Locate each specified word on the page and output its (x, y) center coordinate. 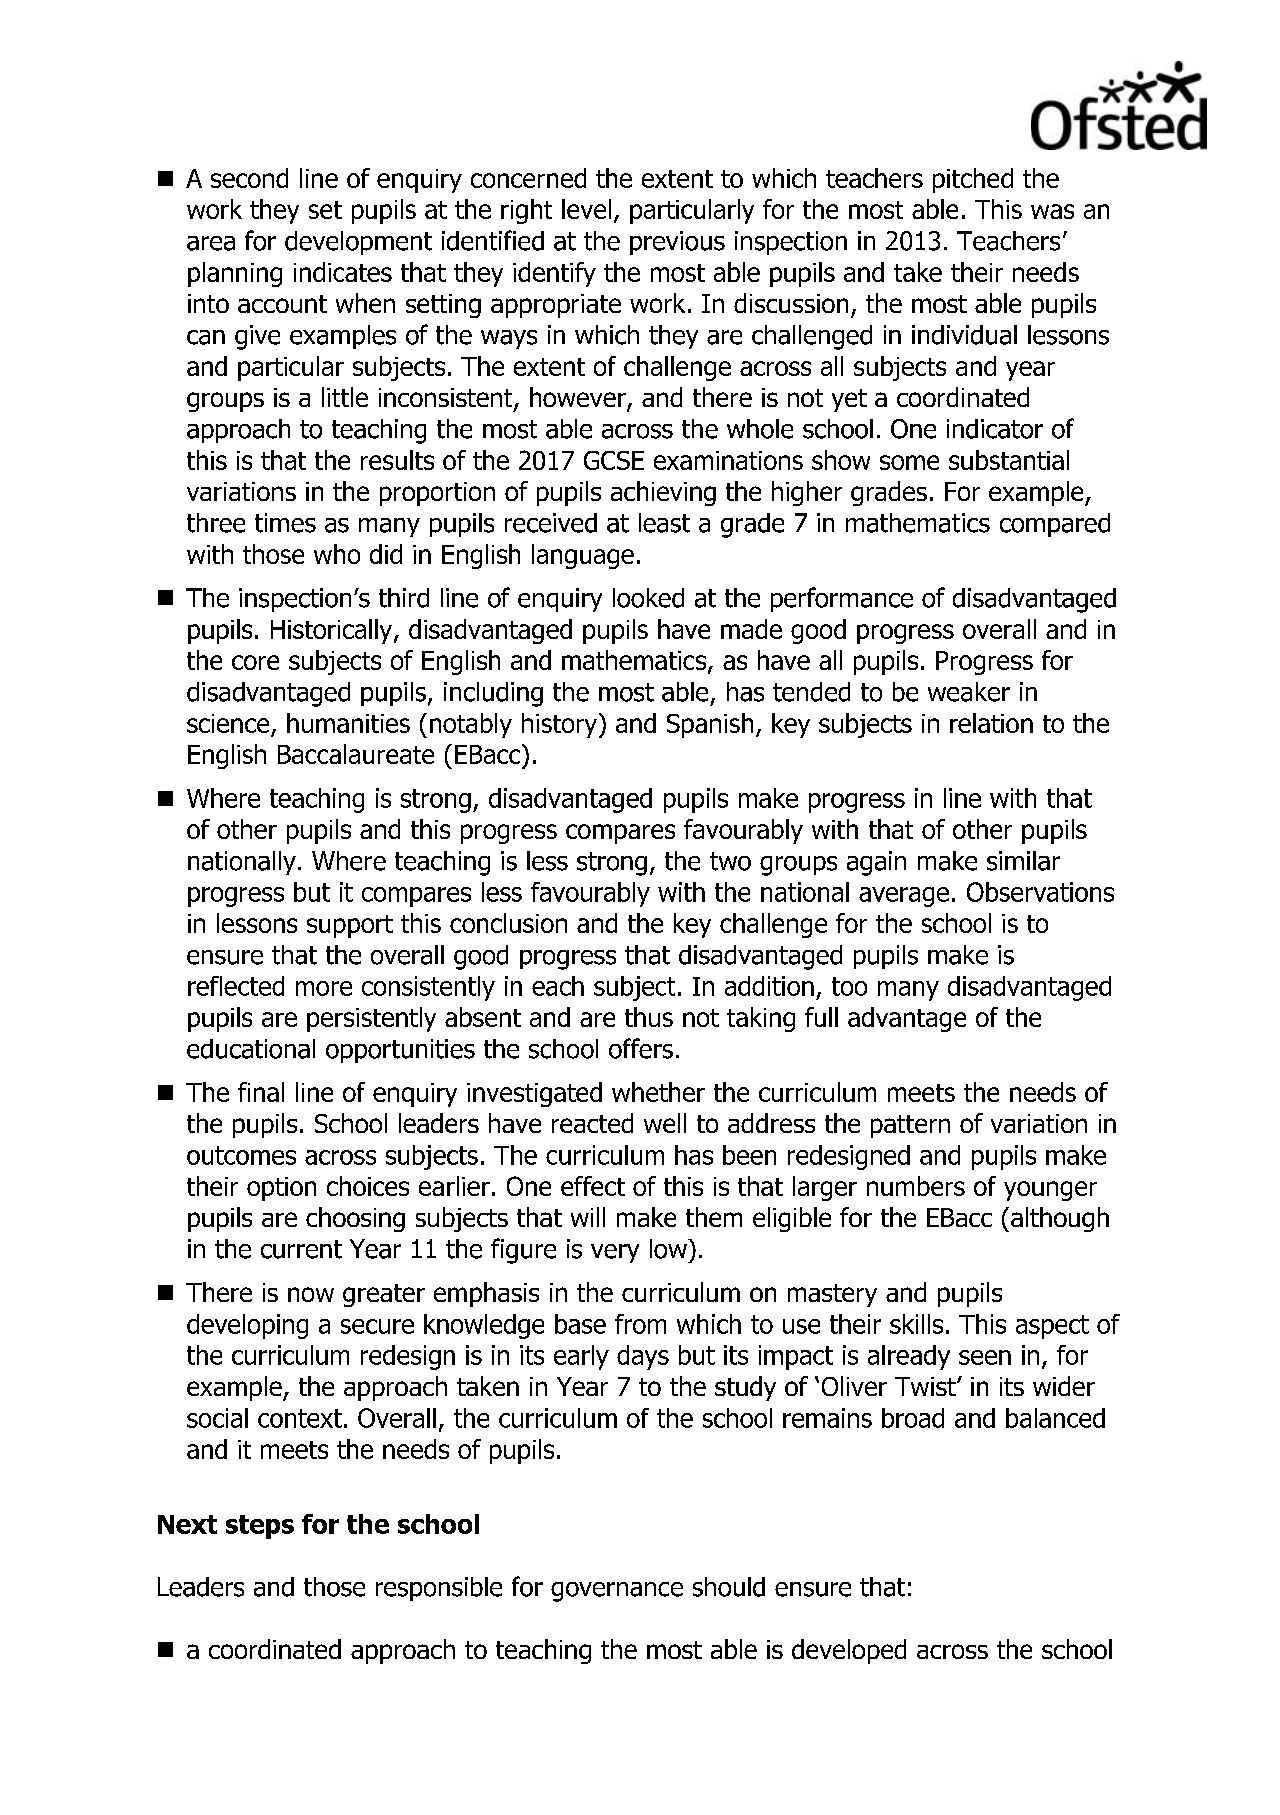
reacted (592, 1123)
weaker (969, 692)
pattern (910, 1126)
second (249, 178)
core (255, 662)
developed (849, 1651)
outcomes (241, 1155)
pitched (973, 180)
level (586, 209)
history (561, 725)
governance (617, 1592)
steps (260, 1527)
